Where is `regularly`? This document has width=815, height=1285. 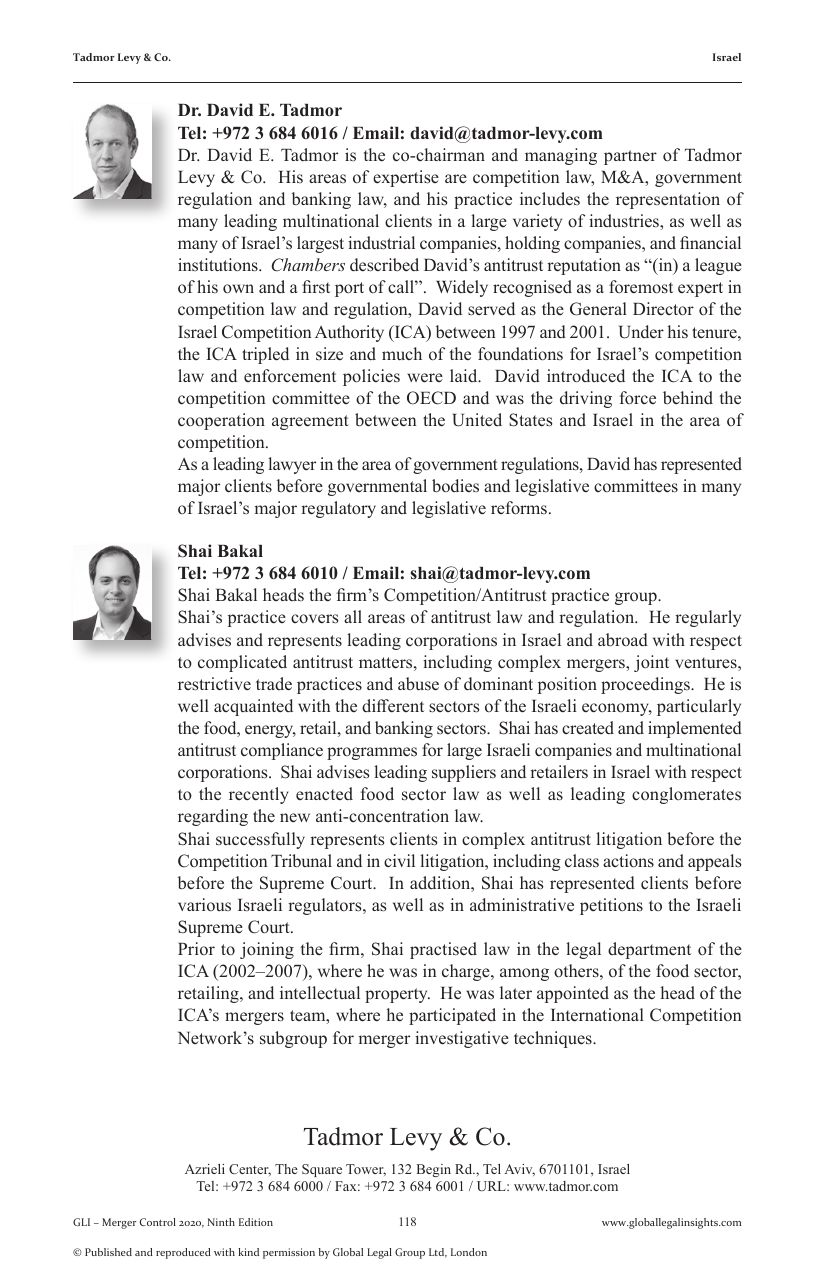
regularly is located at coordinates (708, 618).
